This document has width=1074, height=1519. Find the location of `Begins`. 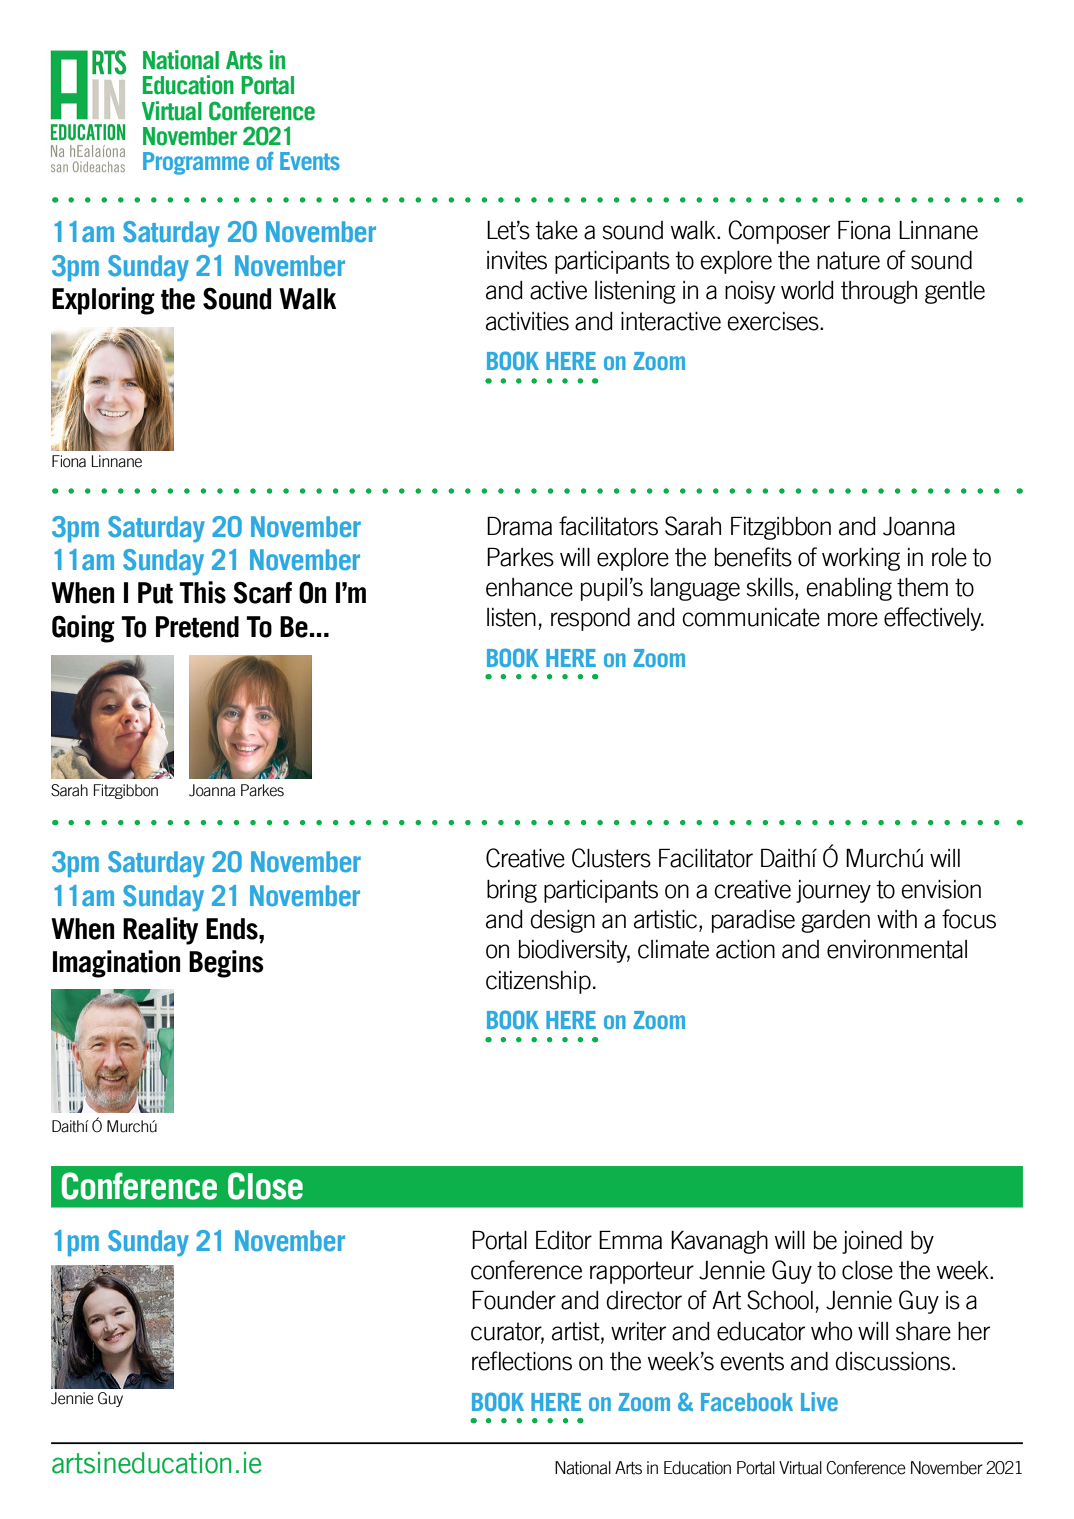

Begins is located at coordinates (226, 964).
